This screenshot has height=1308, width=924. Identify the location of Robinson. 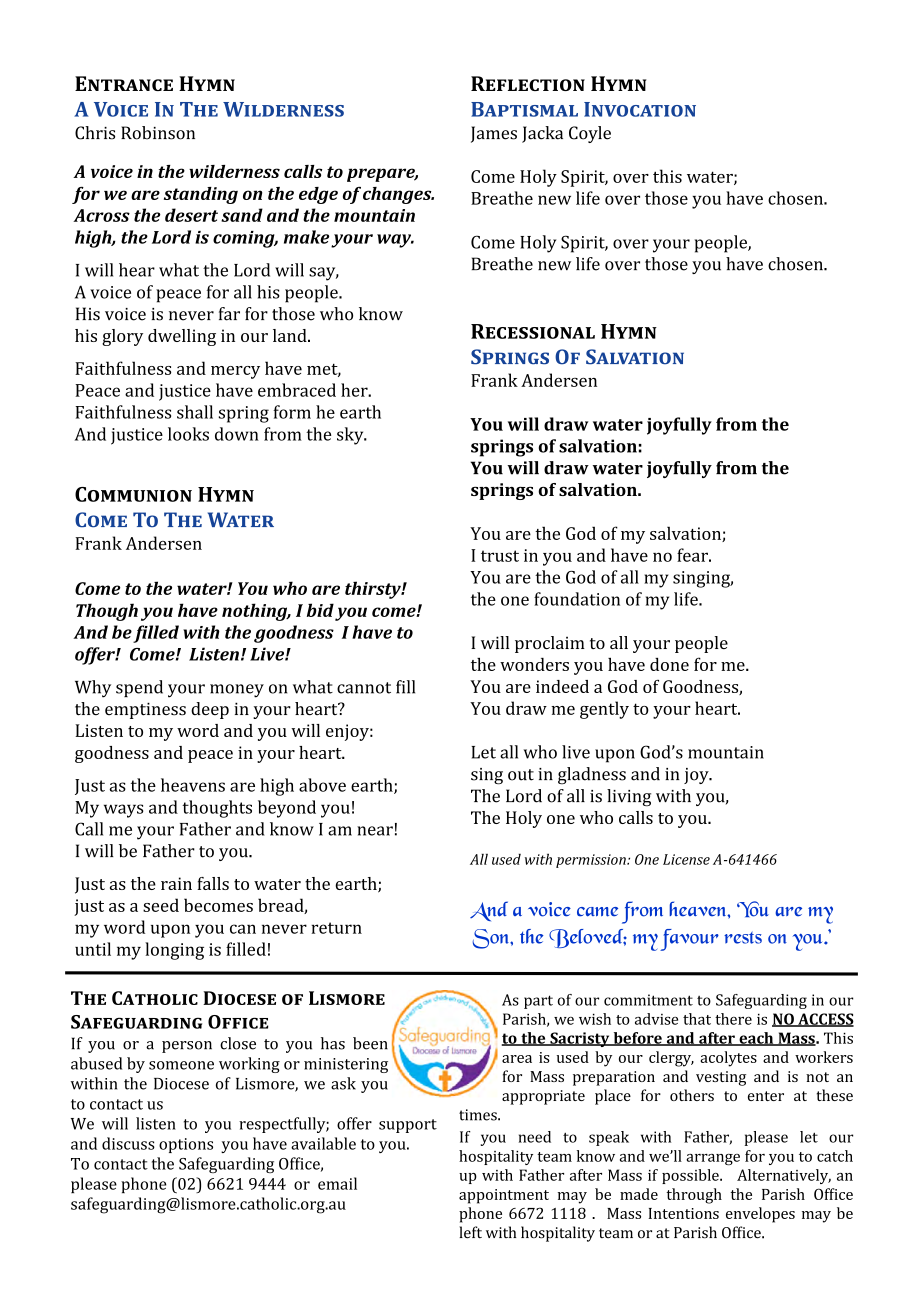
(158, 133).
